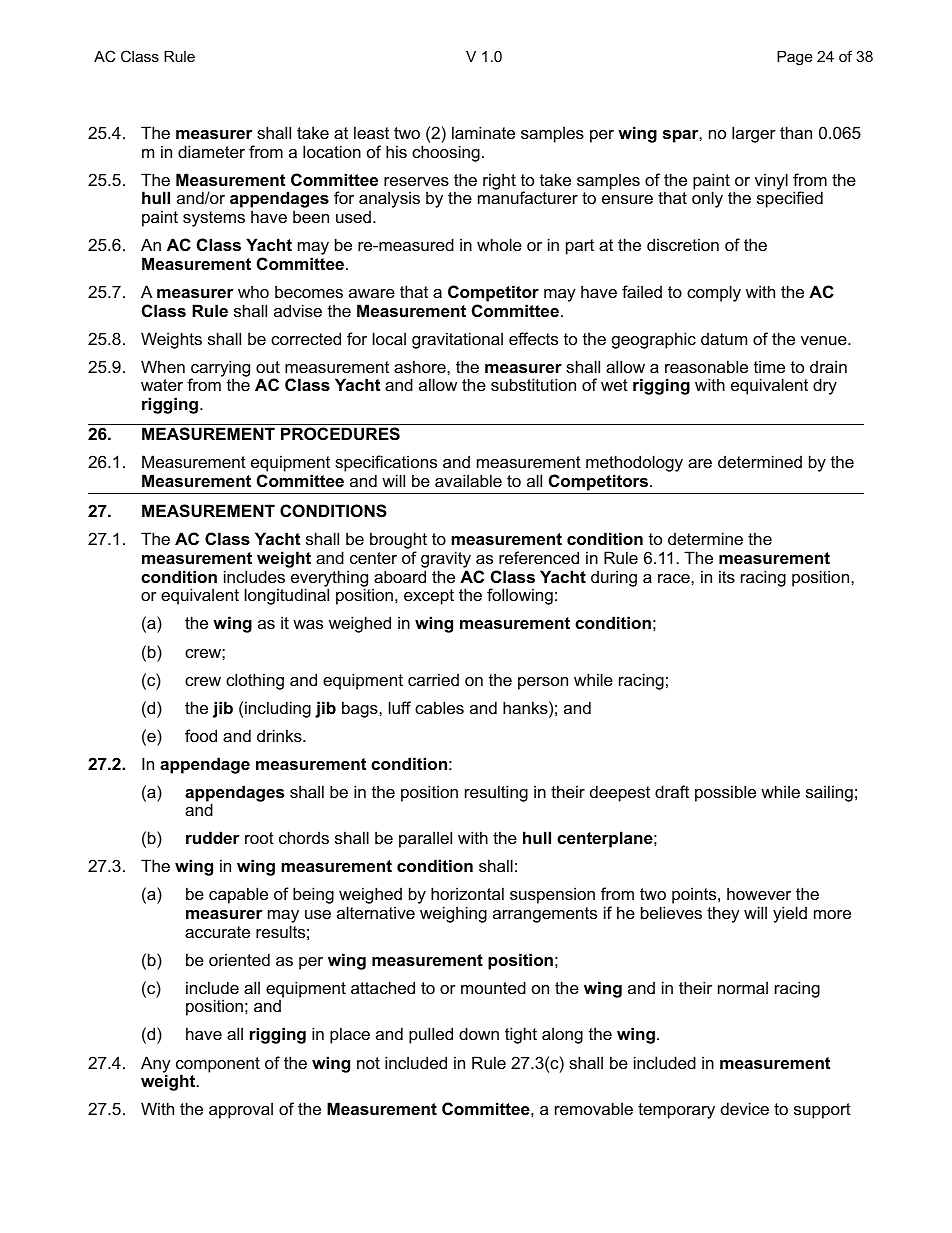  Describe the element at coordinates (287, 596) in the page. I see `longitudinal` at that location.
